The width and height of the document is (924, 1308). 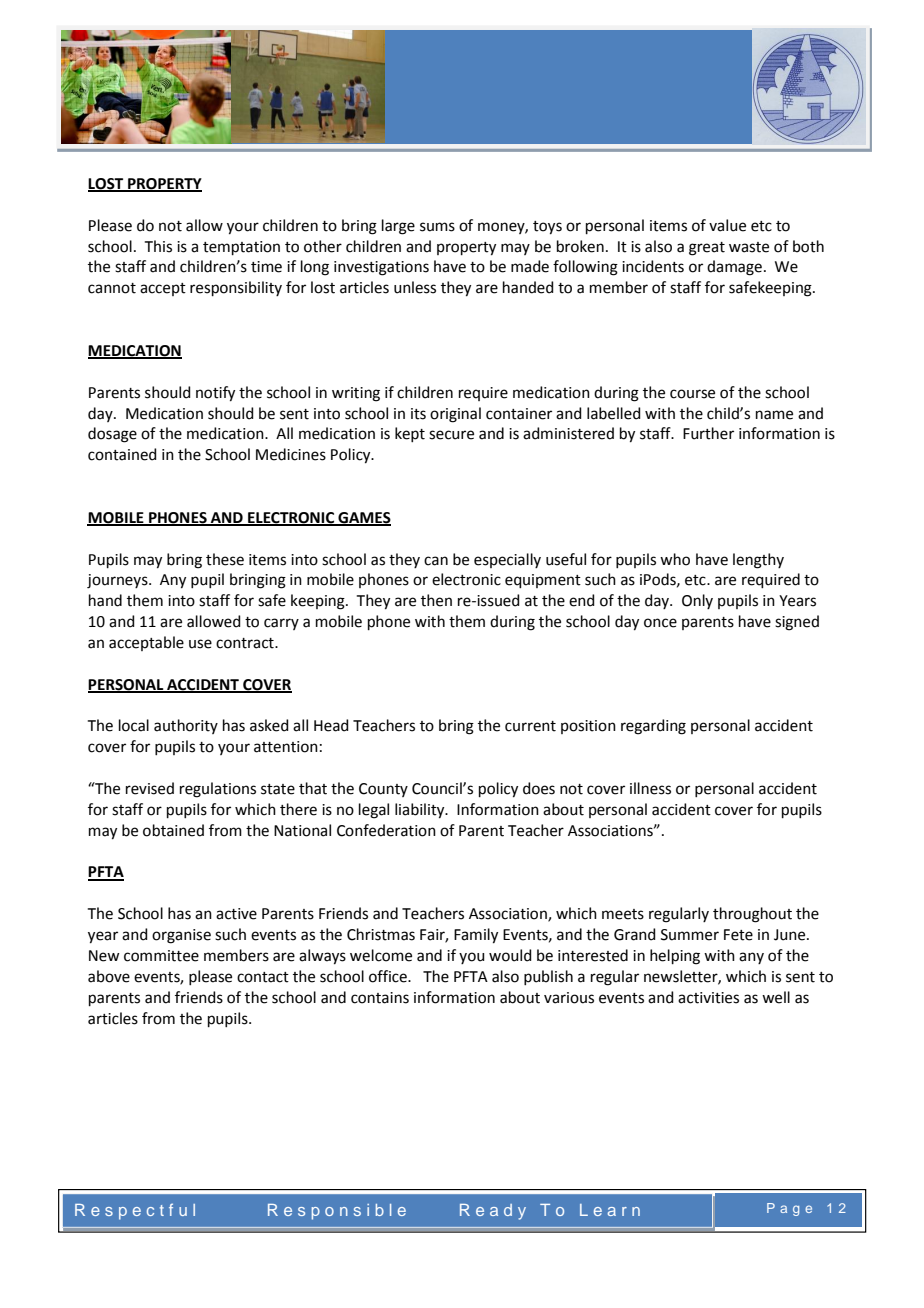 I want to click on This, so click(x=158, y=246).
